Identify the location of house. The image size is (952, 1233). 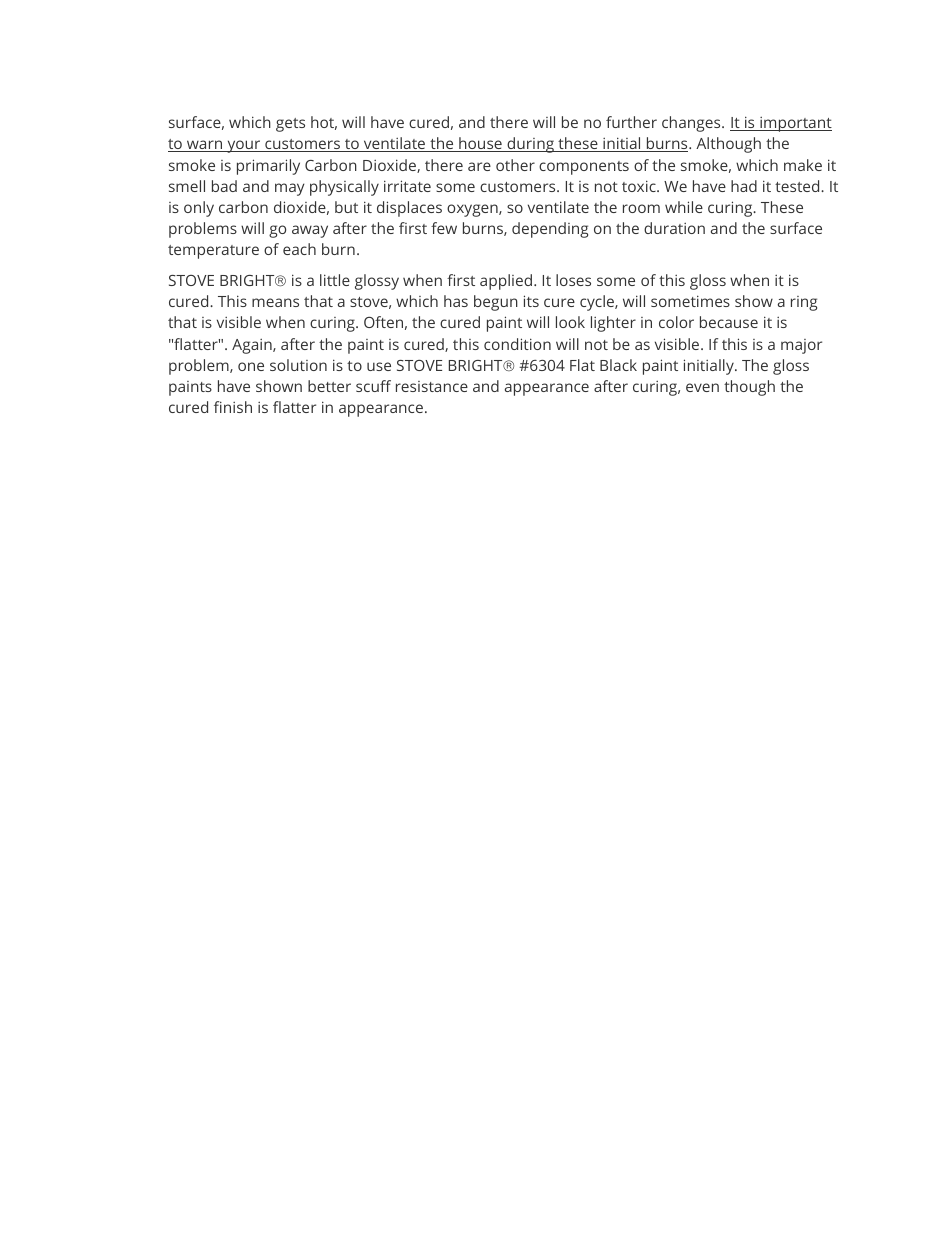
(480, 144).
